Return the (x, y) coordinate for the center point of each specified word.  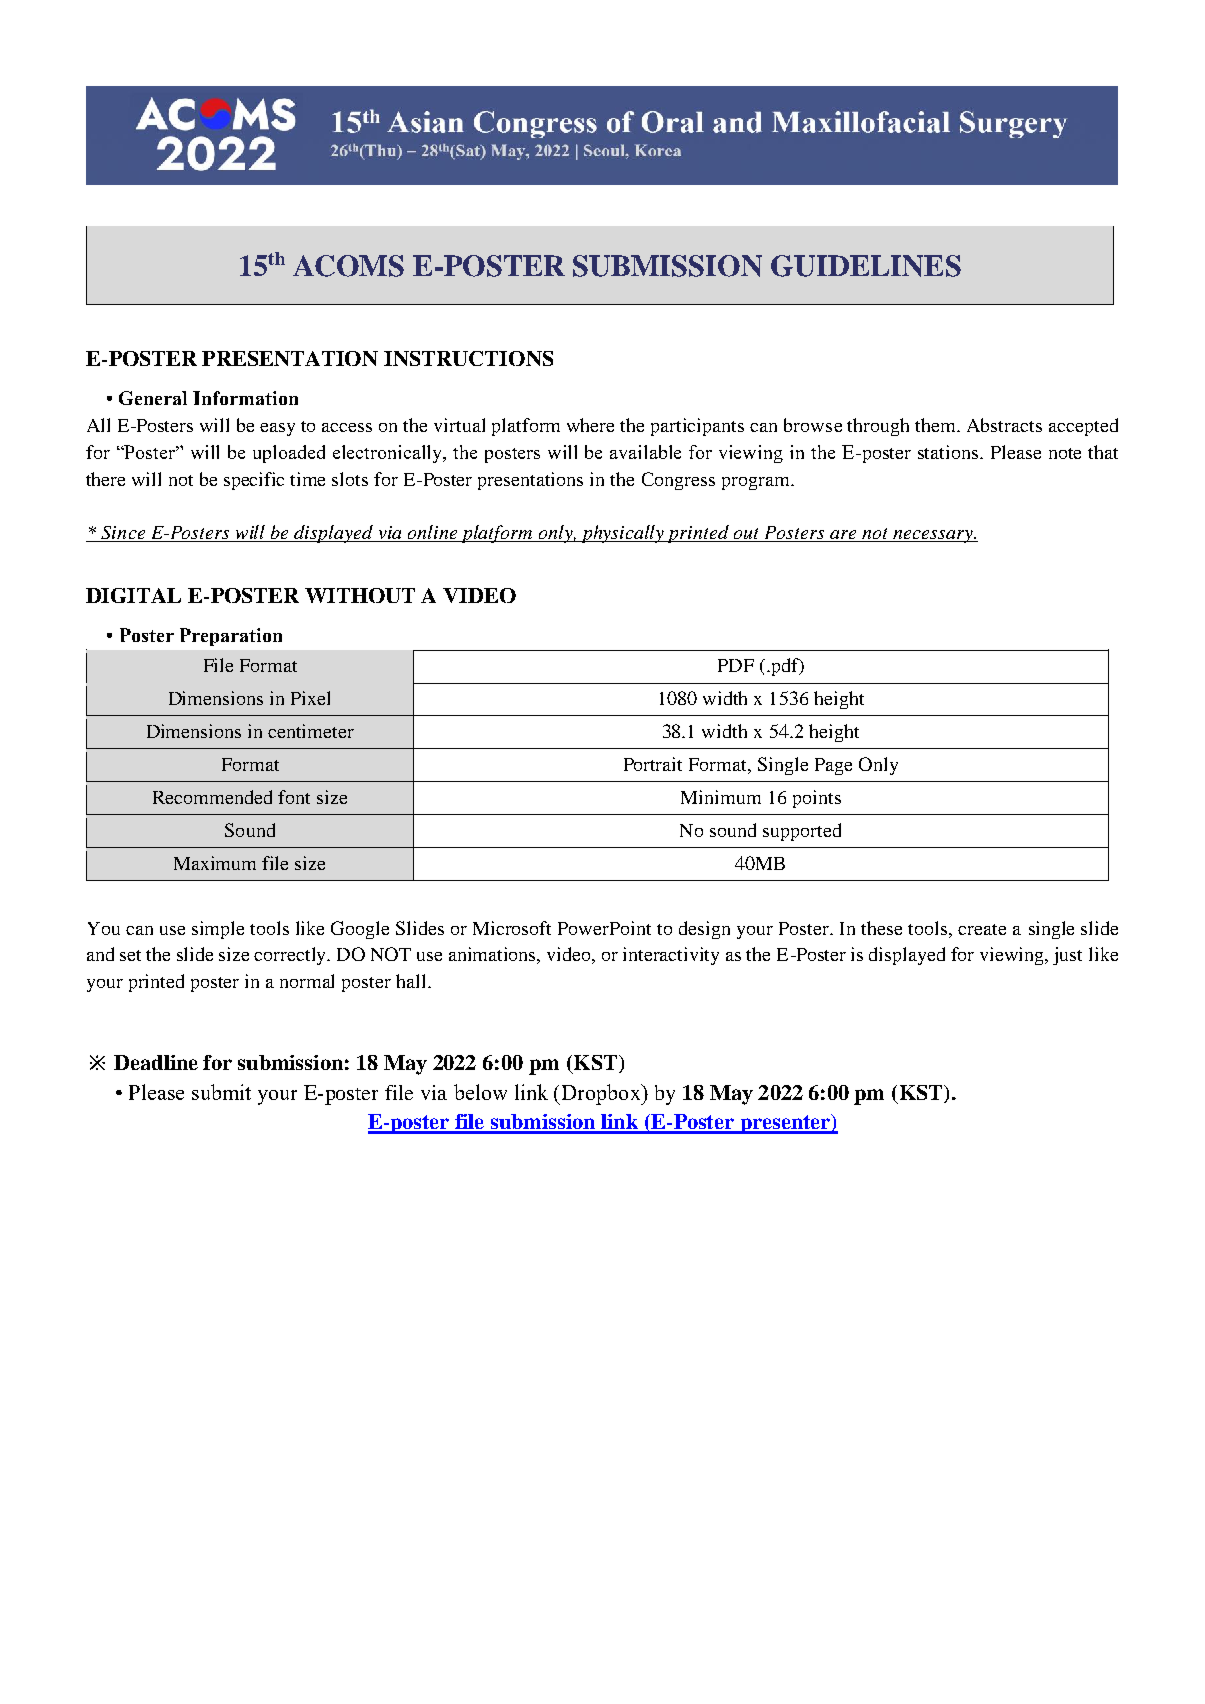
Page (833, 766)
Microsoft (512, 928)
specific (254, 481)
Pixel (310, 698)
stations (949, 452)
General (153, 398)
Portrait (653, 764)
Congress (678, 481)
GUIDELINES (866, 266)
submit (221, 1092)
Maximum (215, 863)
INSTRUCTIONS (468, 358)
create (982, 929)
